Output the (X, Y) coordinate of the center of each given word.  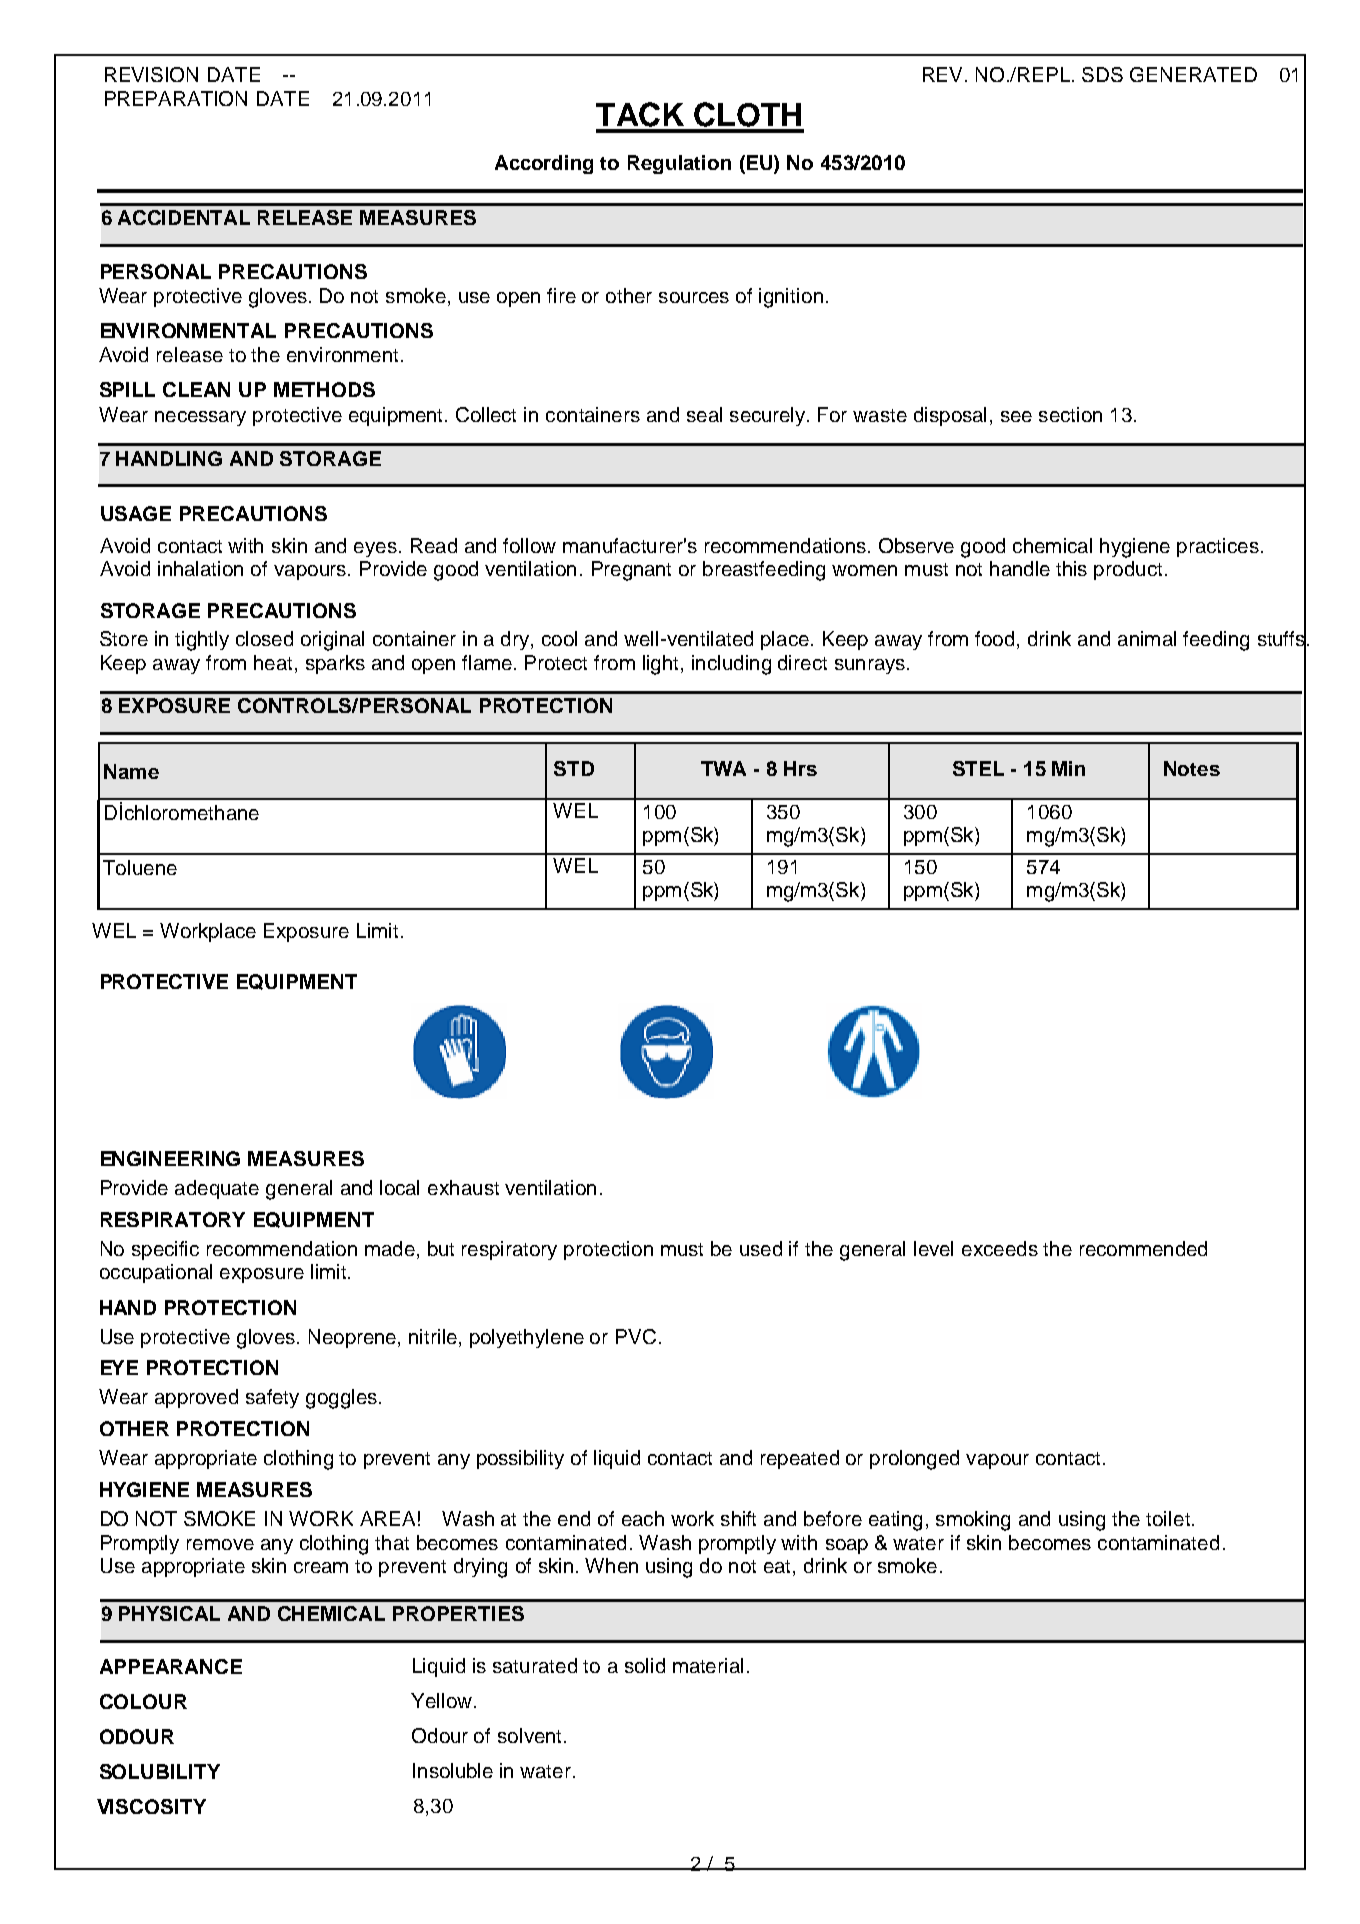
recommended (1143, 1248)
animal (1147, 638)
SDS (1102, 74)
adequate (217, 1189)
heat (273, 662)
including (731, 665)
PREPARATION (176, 98)
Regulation (679, 164)
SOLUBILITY (160, 1771)
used (761, 1248)
